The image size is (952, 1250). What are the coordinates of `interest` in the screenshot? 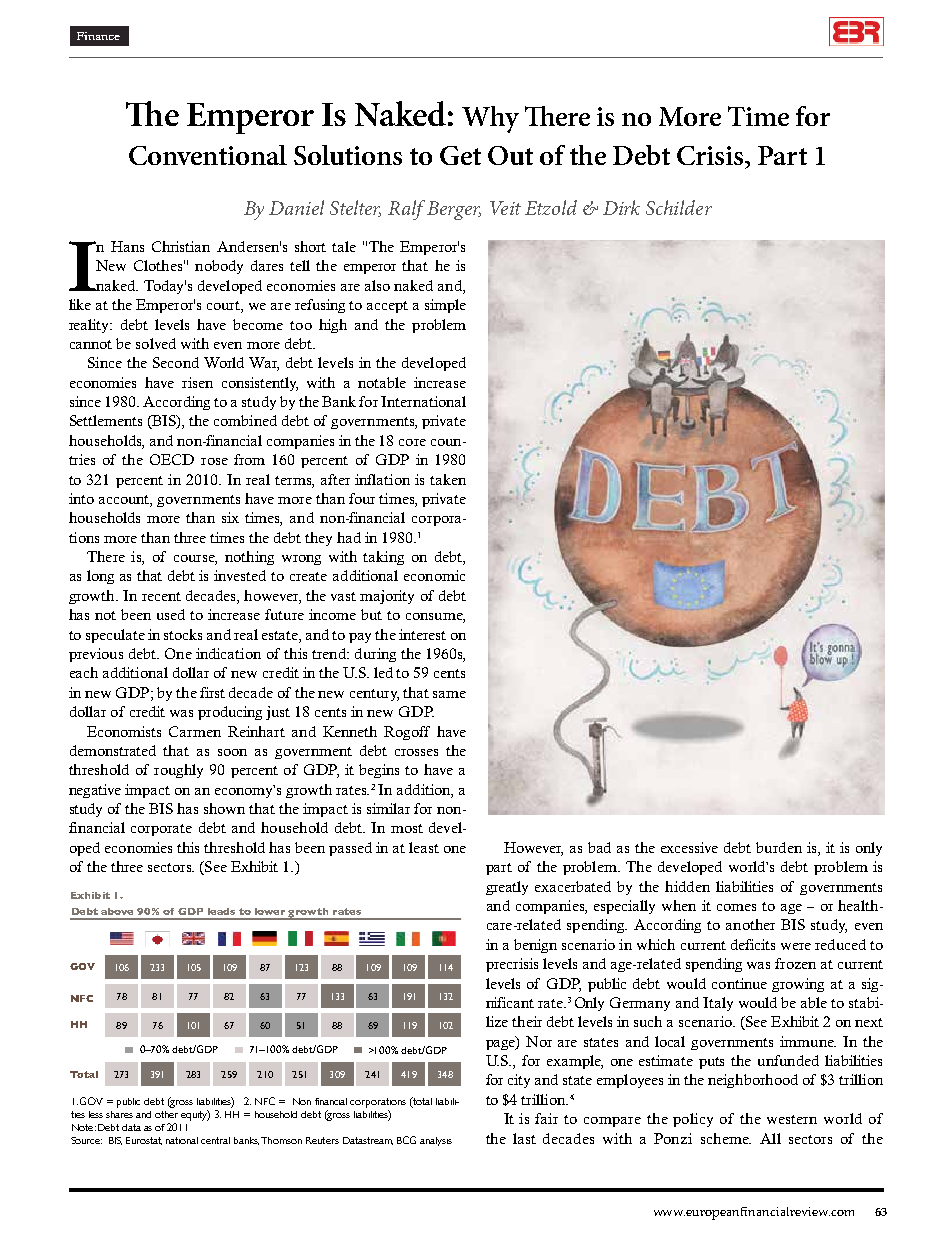 It's located at (422, 634).
